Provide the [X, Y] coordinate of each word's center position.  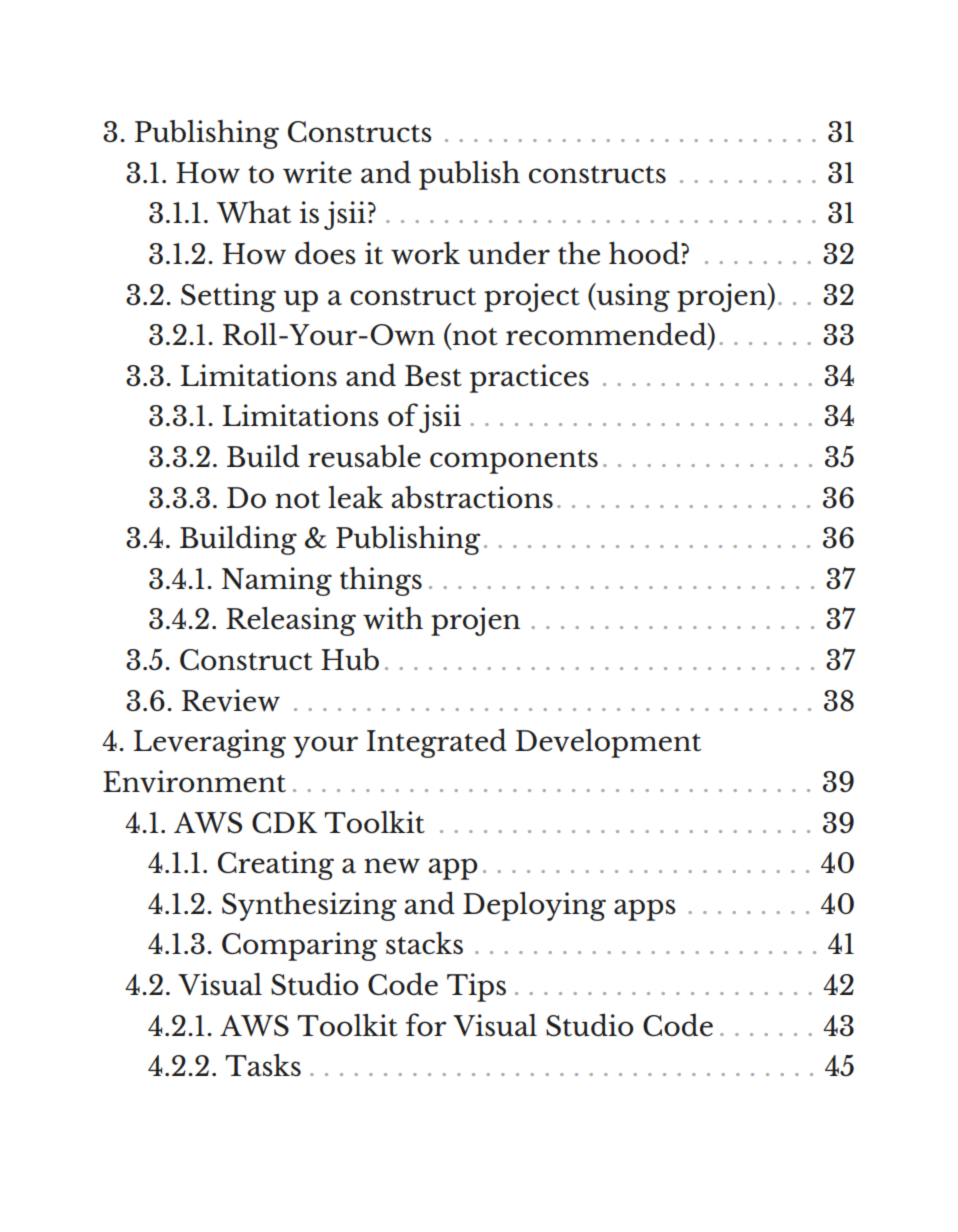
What [253, 212]
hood [645, 252]
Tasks [263, 1065]
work [425, 253]
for [426, 1024]
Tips [476, 987]
